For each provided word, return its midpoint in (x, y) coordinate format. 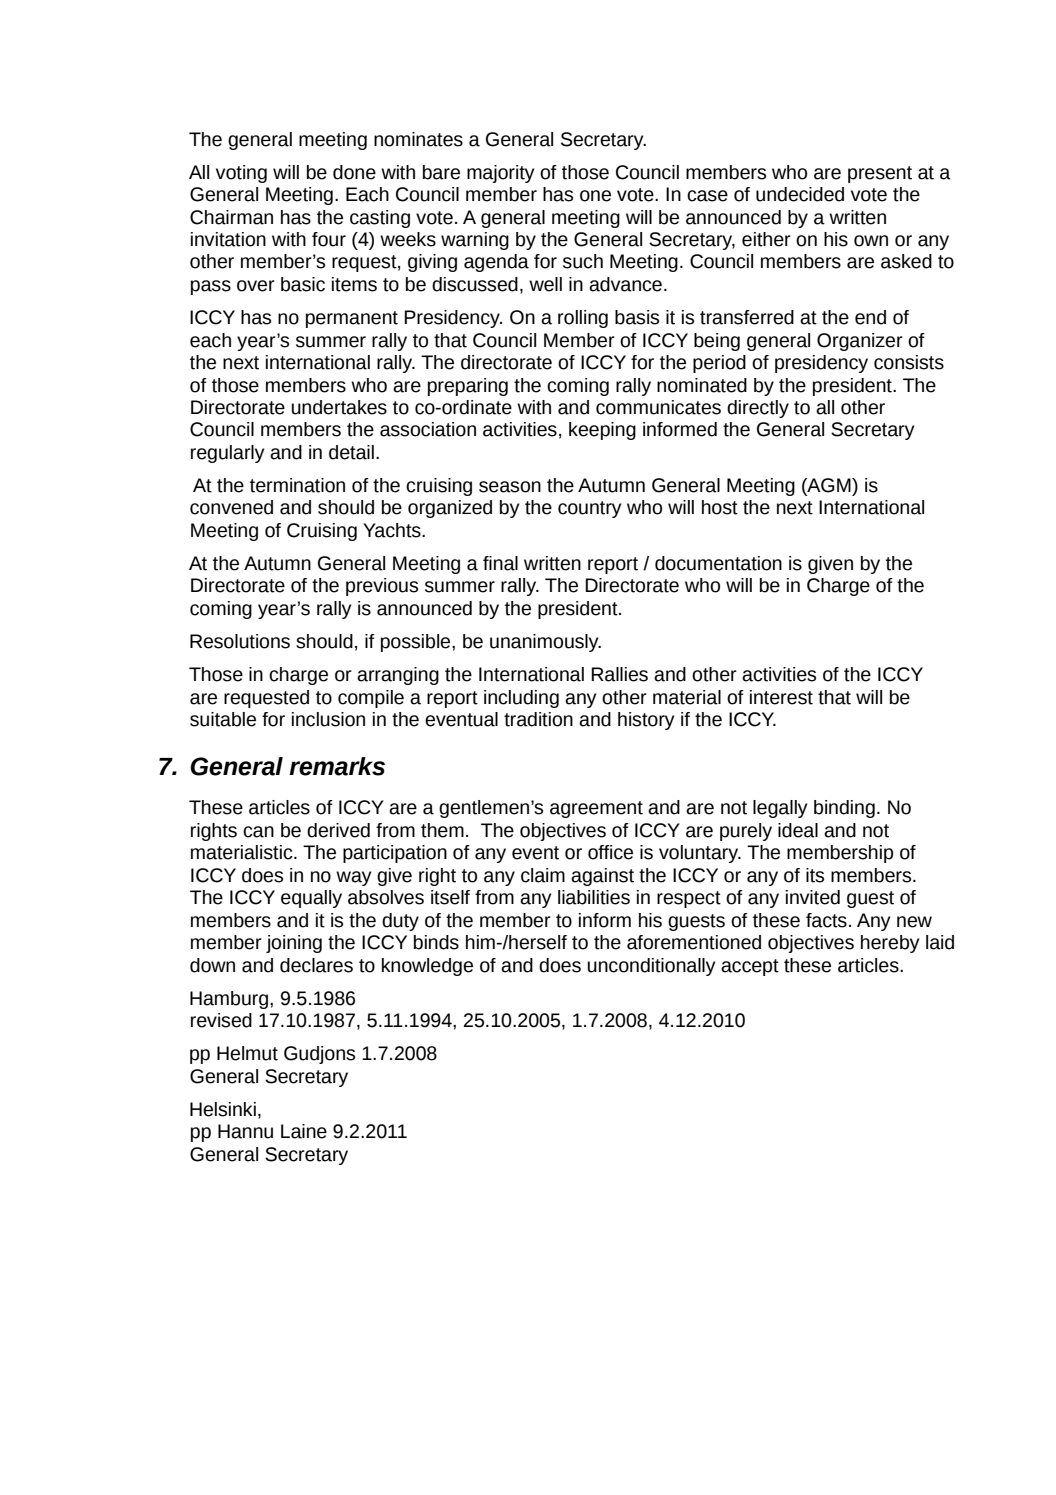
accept (750, 967)
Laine (304, 1131)
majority (500, 174)
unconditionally (651, 967)
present (880, 174)
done (354, 172)
